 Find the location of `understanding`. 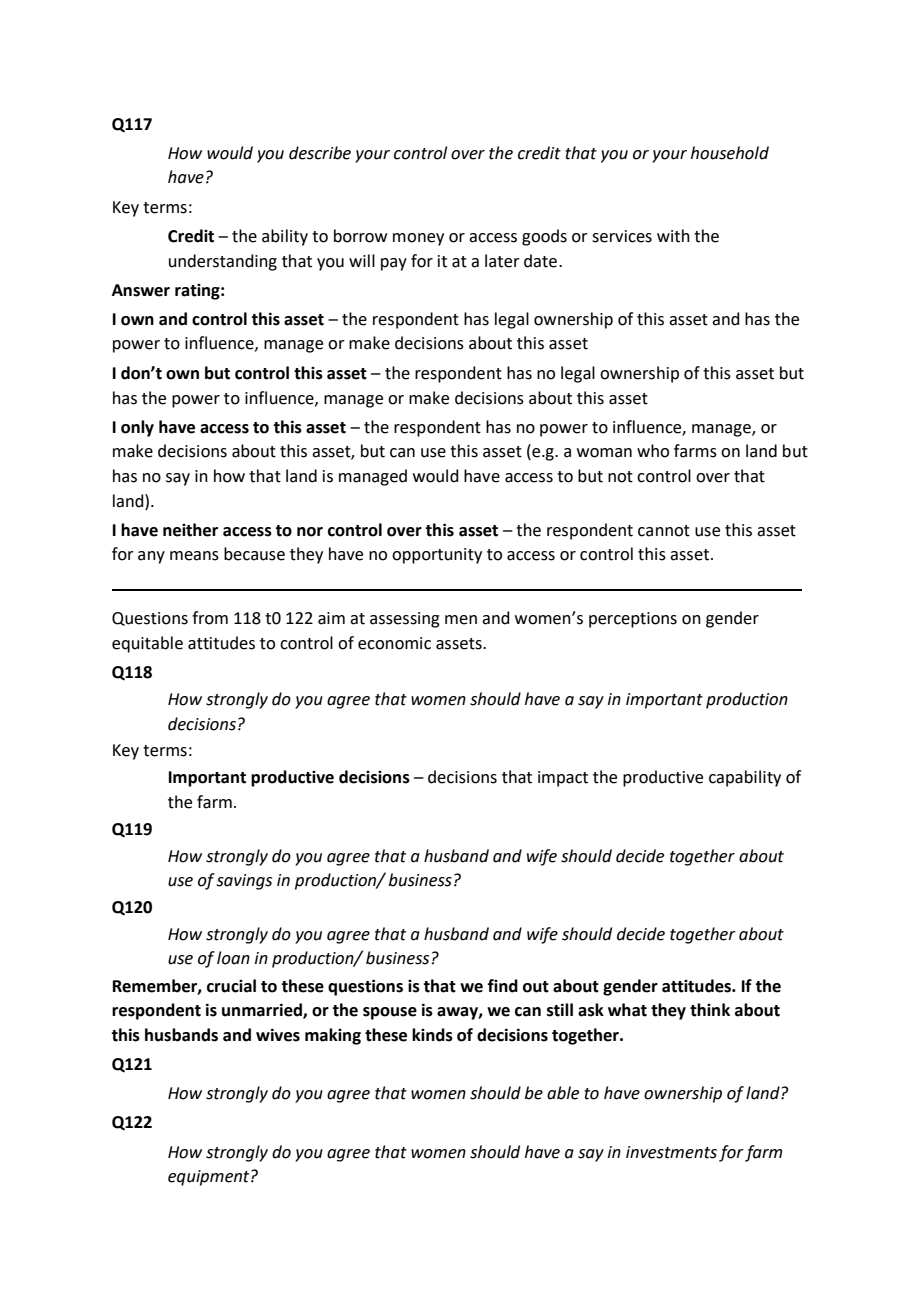

understanding is located at coordinates (223, 262).
